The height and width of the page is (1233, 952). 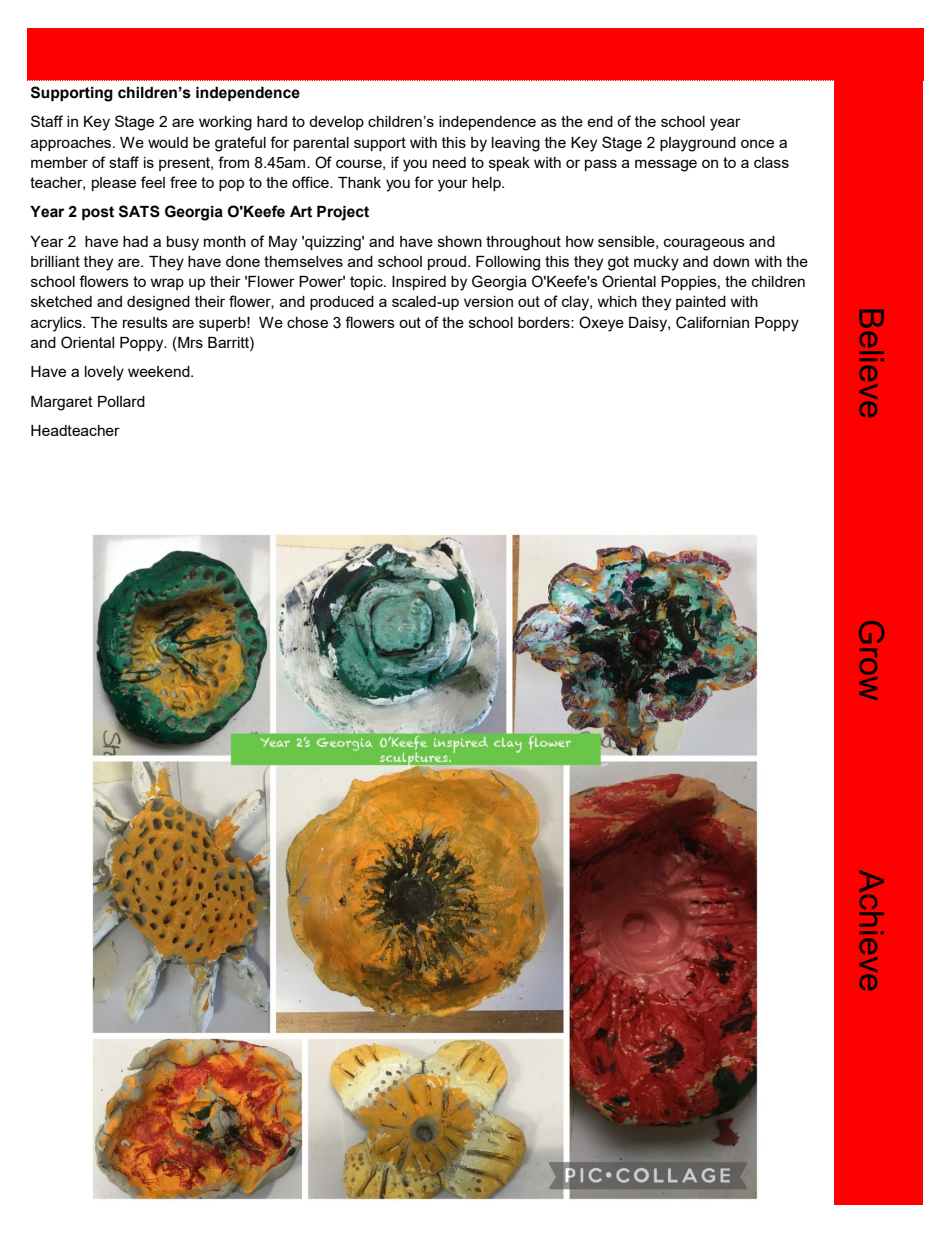 I want to click on Californian, so click(x=712, y=322).
